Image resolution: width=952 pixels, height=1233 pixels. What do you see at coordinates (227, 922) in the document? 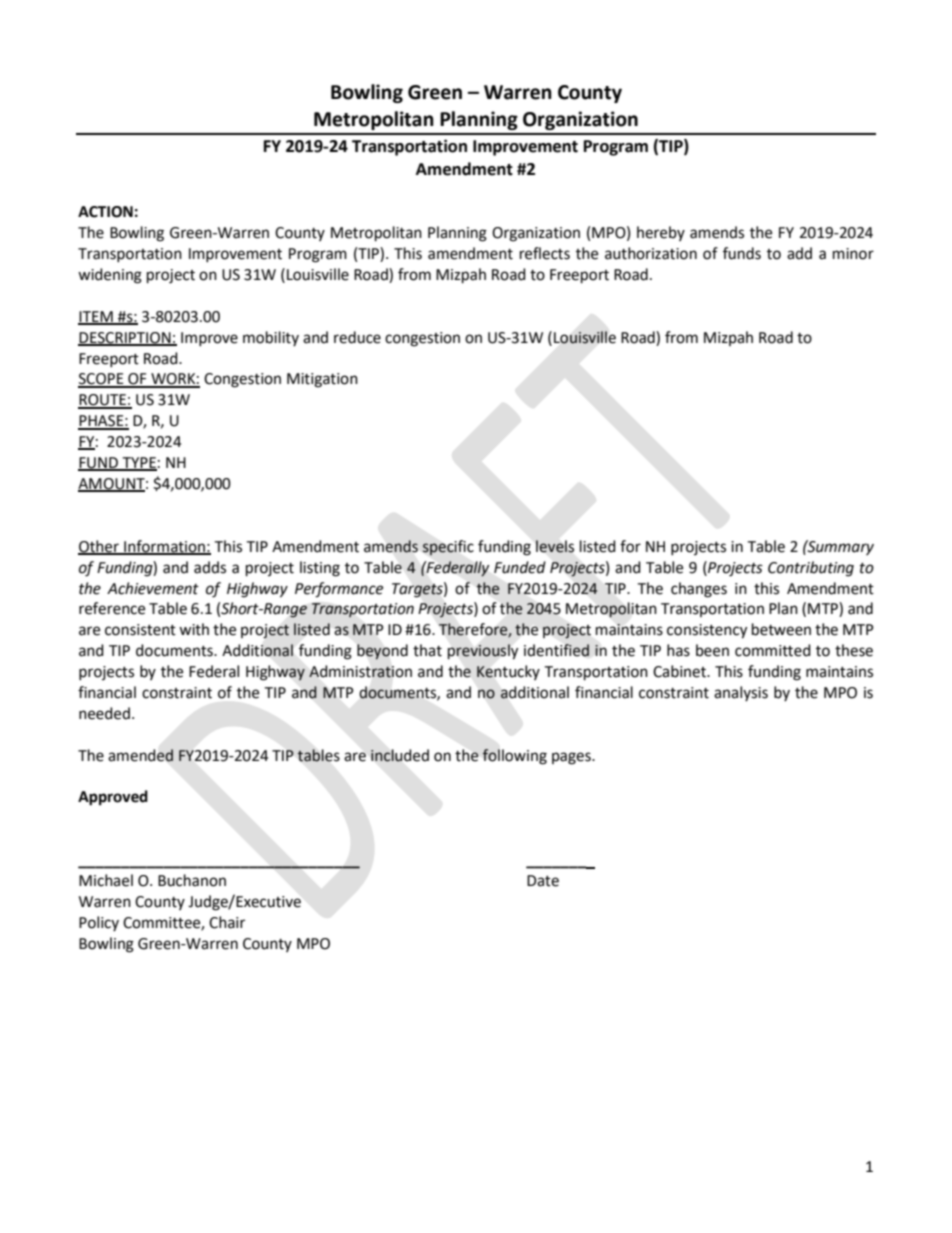
I see `Chair` at bounding box center [227, 922].
